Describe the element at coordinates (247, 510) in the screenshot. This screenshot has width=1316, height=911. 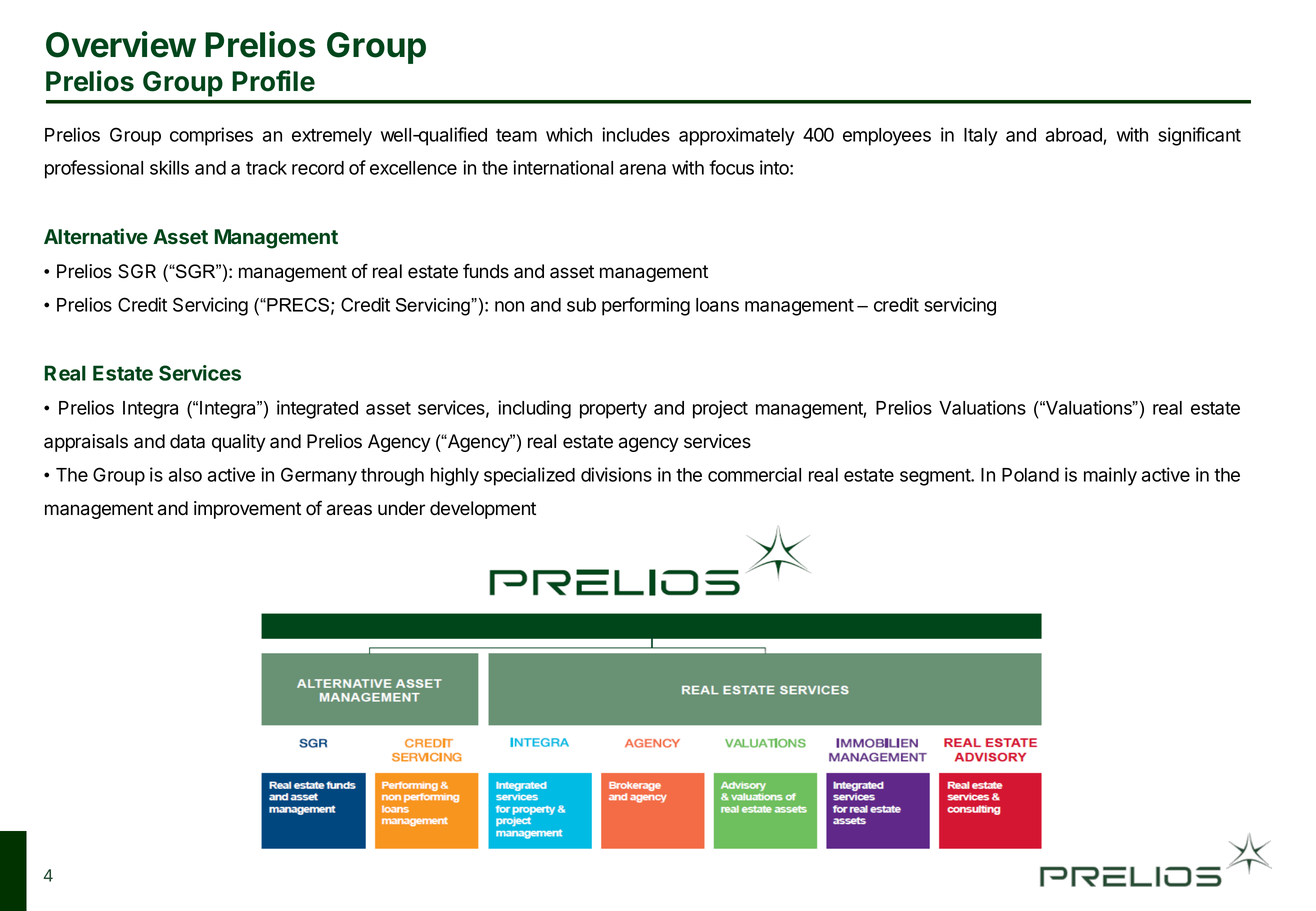
I see `improvement` at that location.
